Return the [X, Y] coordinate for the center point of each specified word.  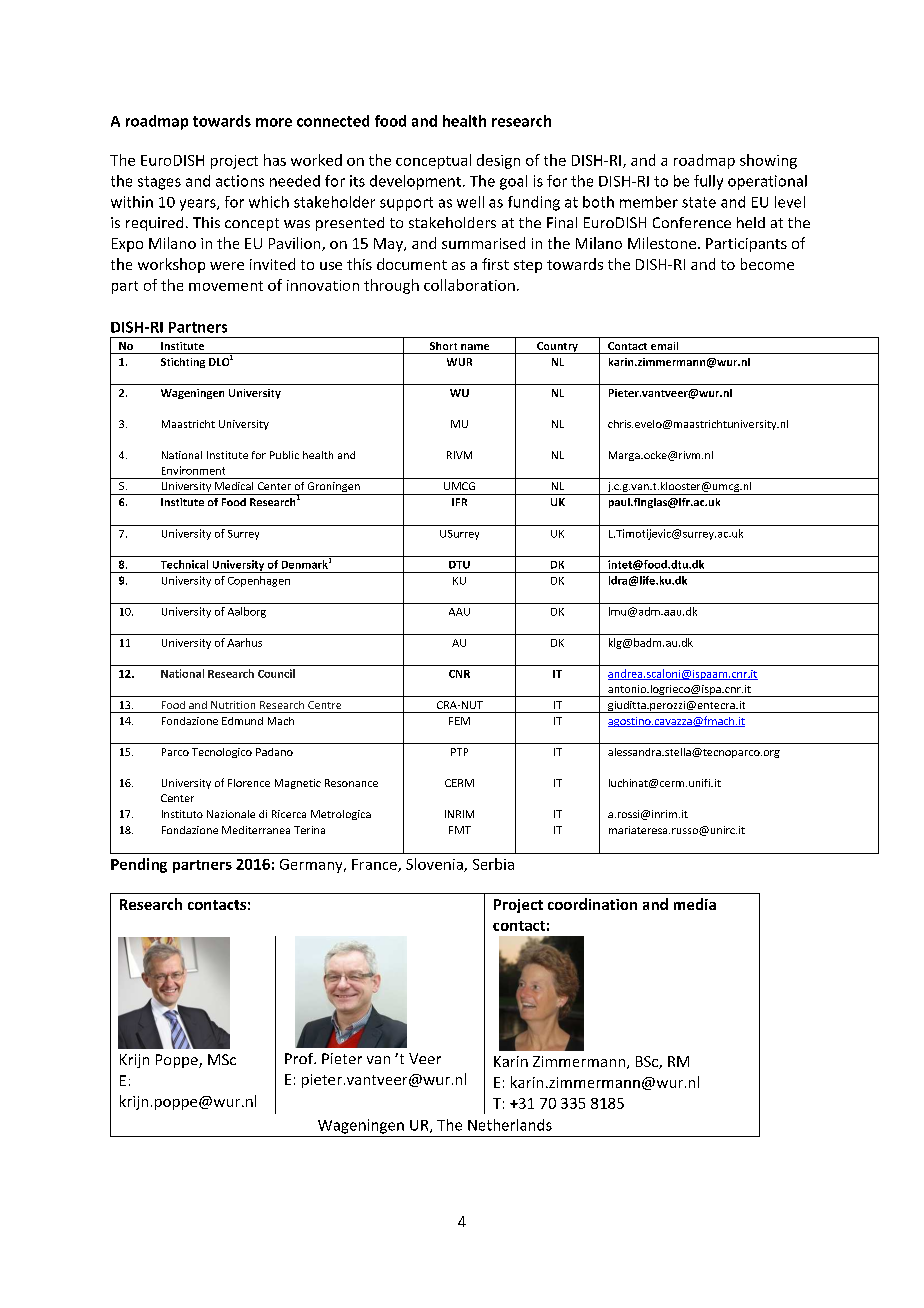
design [498, 161]
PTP [459, 752]
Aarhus [244, 642]
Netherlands [510, 1125]
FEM [459, 721]
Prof [300, 1058]
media [695, 904]
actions [240, 181]
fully [708, 182]
